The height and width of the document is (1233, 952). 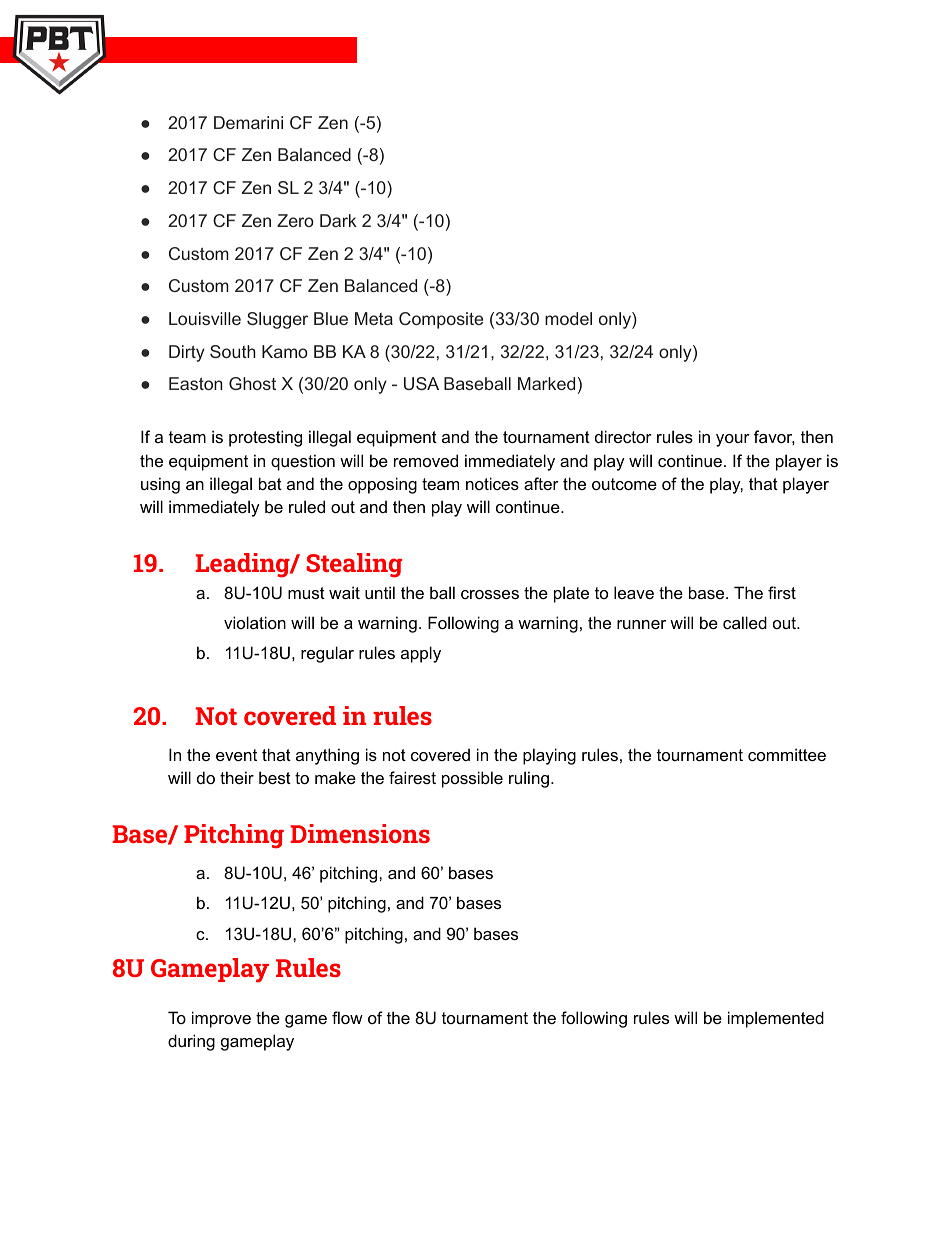 What do you see at coordinates (441, 320) in the document?
I see `Composite` at bounding box center [441, 320].
